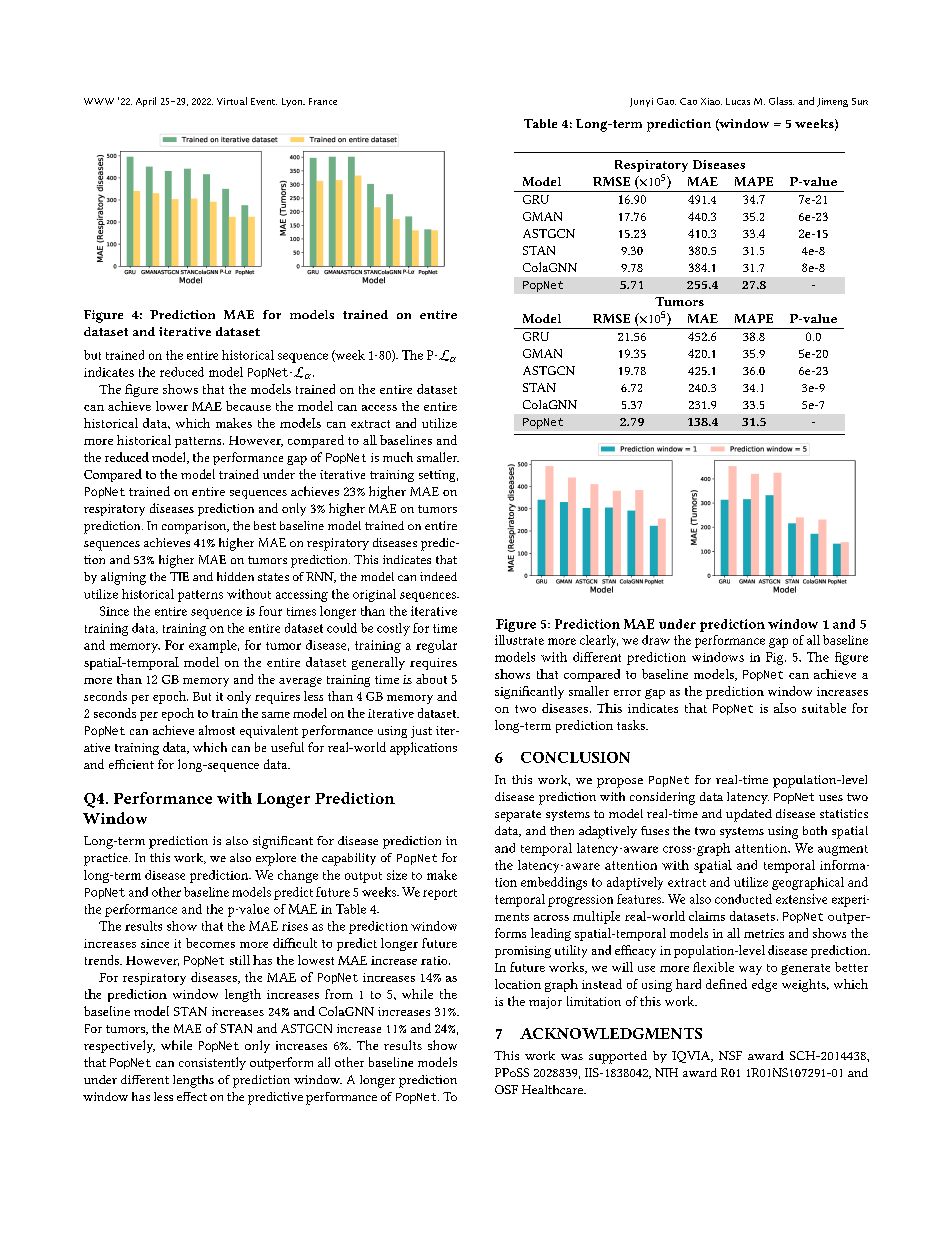  What do you see at coordinates (438, 576) in the page?
I see `indeed` at bounding box center [438, 576].
